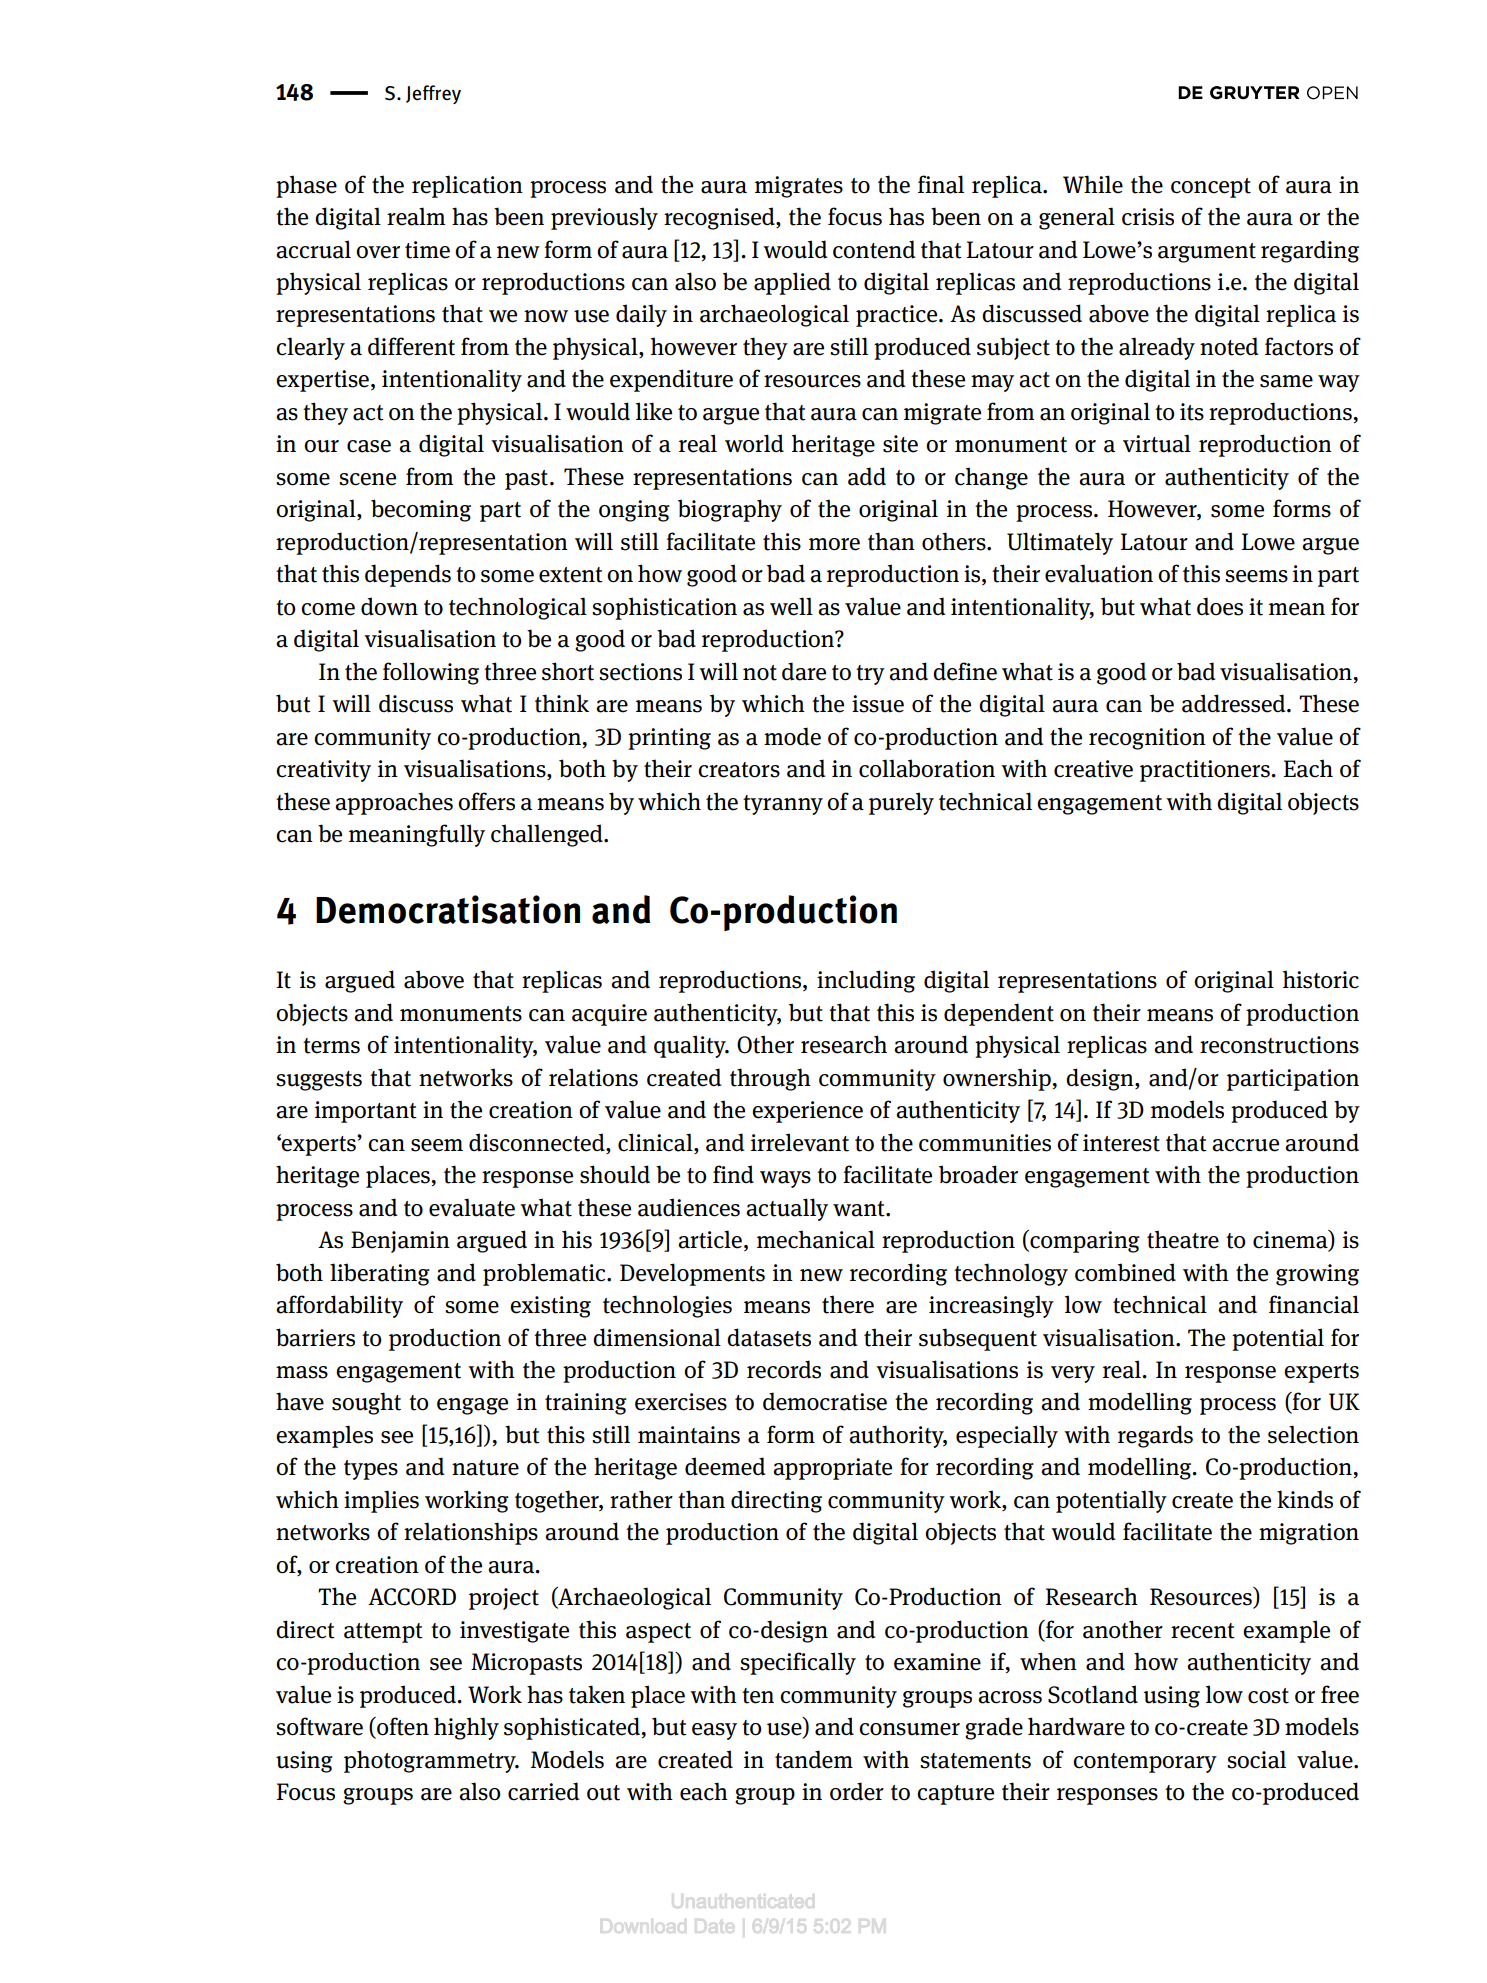  What do you see at coordinates (783, 805) in the document?
I see `tyranny` at bounding box center [783, 805].
